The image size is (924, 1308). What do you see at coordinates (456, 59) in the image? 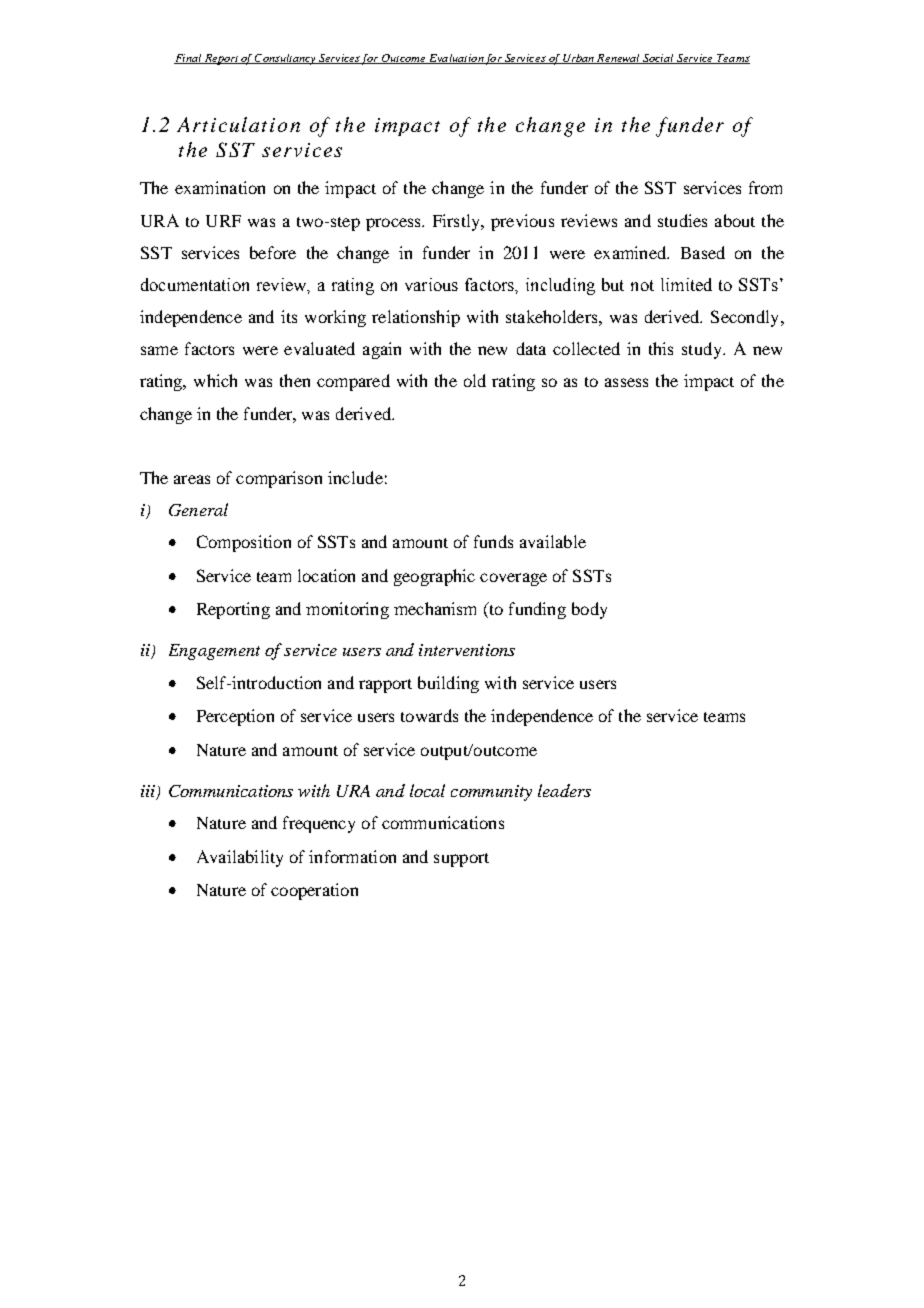
I see `Evaluation` at bounding box center [456, 59].
